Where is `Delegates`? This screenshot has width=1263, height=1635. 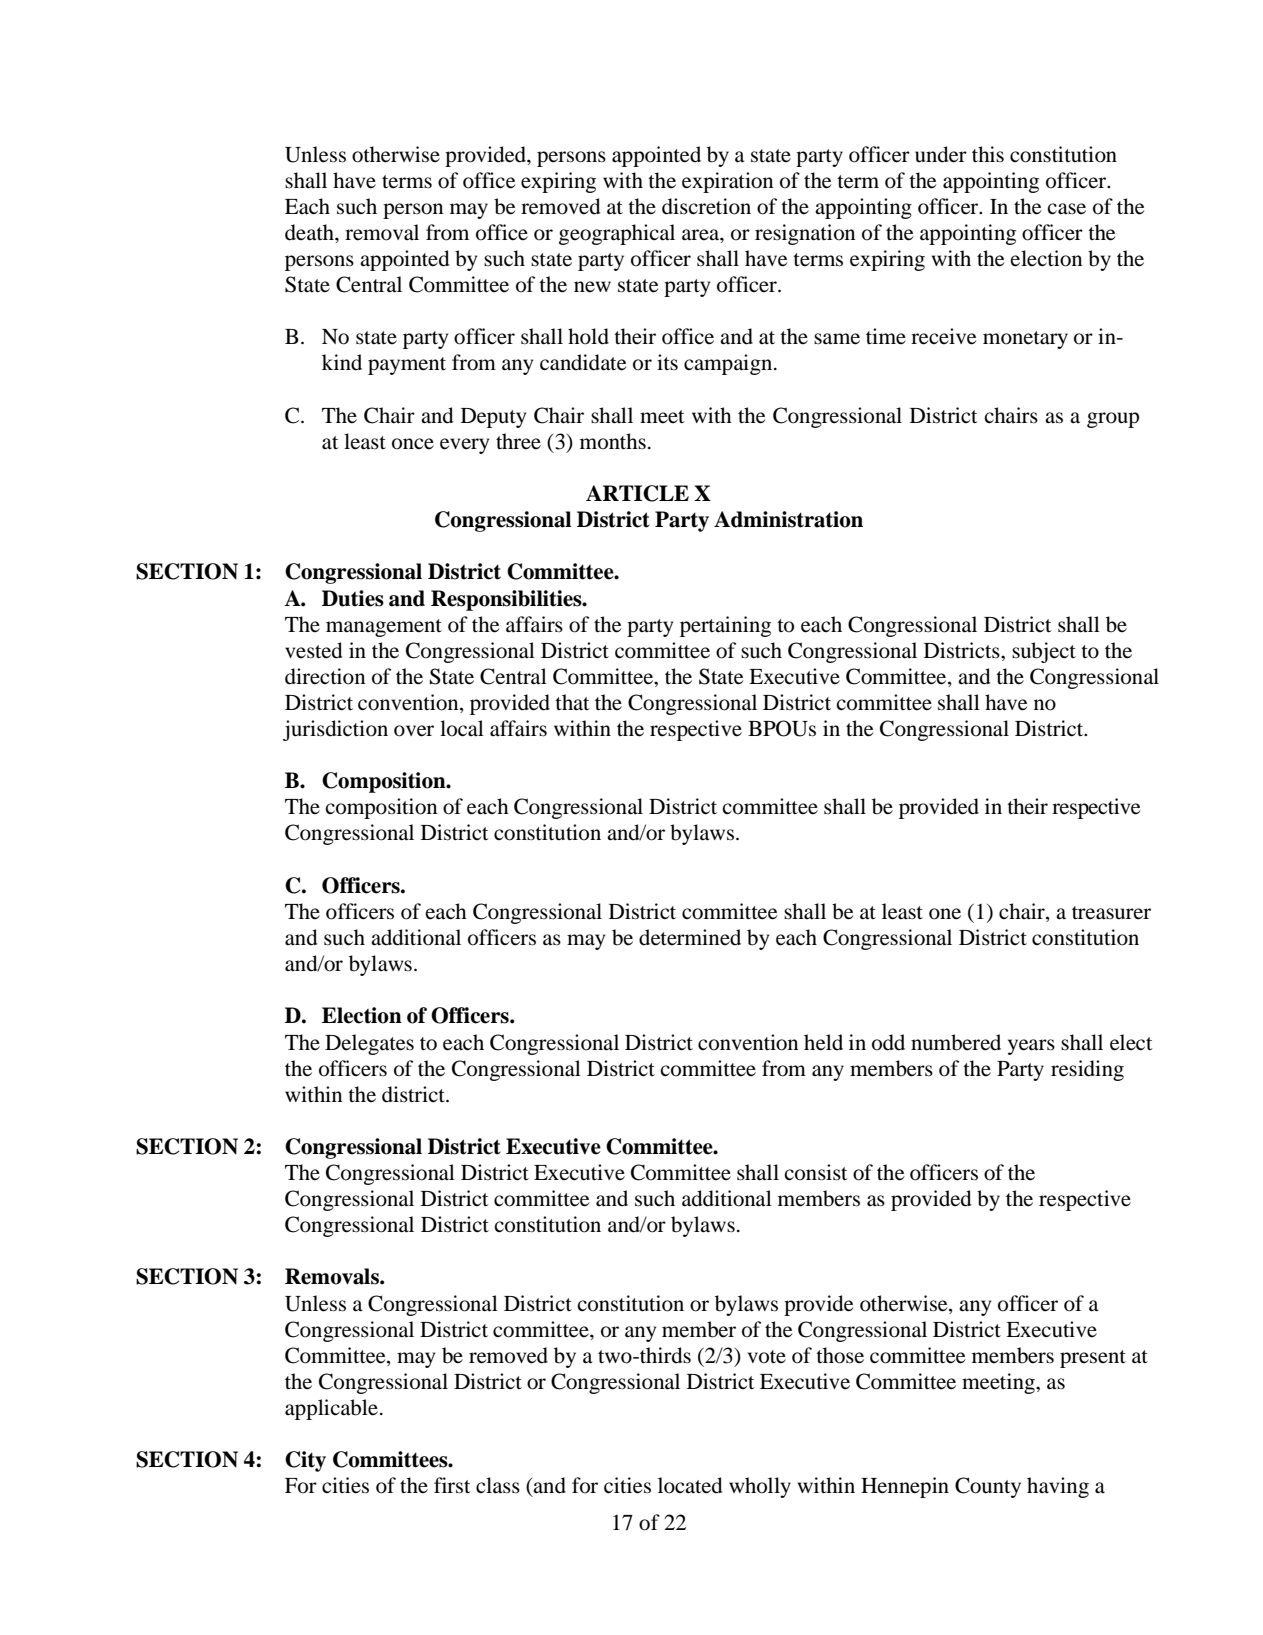
Delegates is located at coordinates (369, 1044).
